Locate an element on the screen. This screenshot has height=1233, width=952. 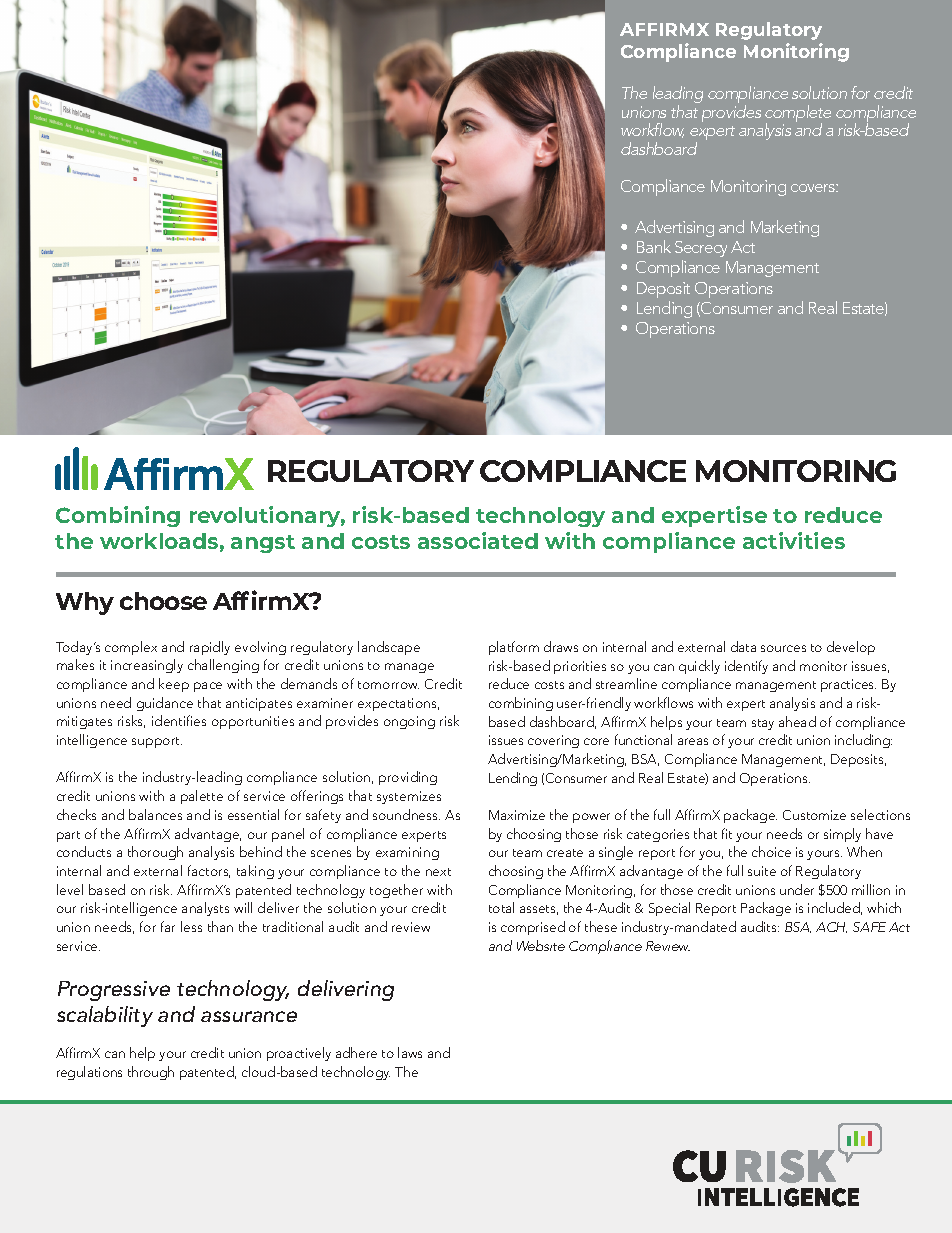
complete is located at coordinates (798, 115).
